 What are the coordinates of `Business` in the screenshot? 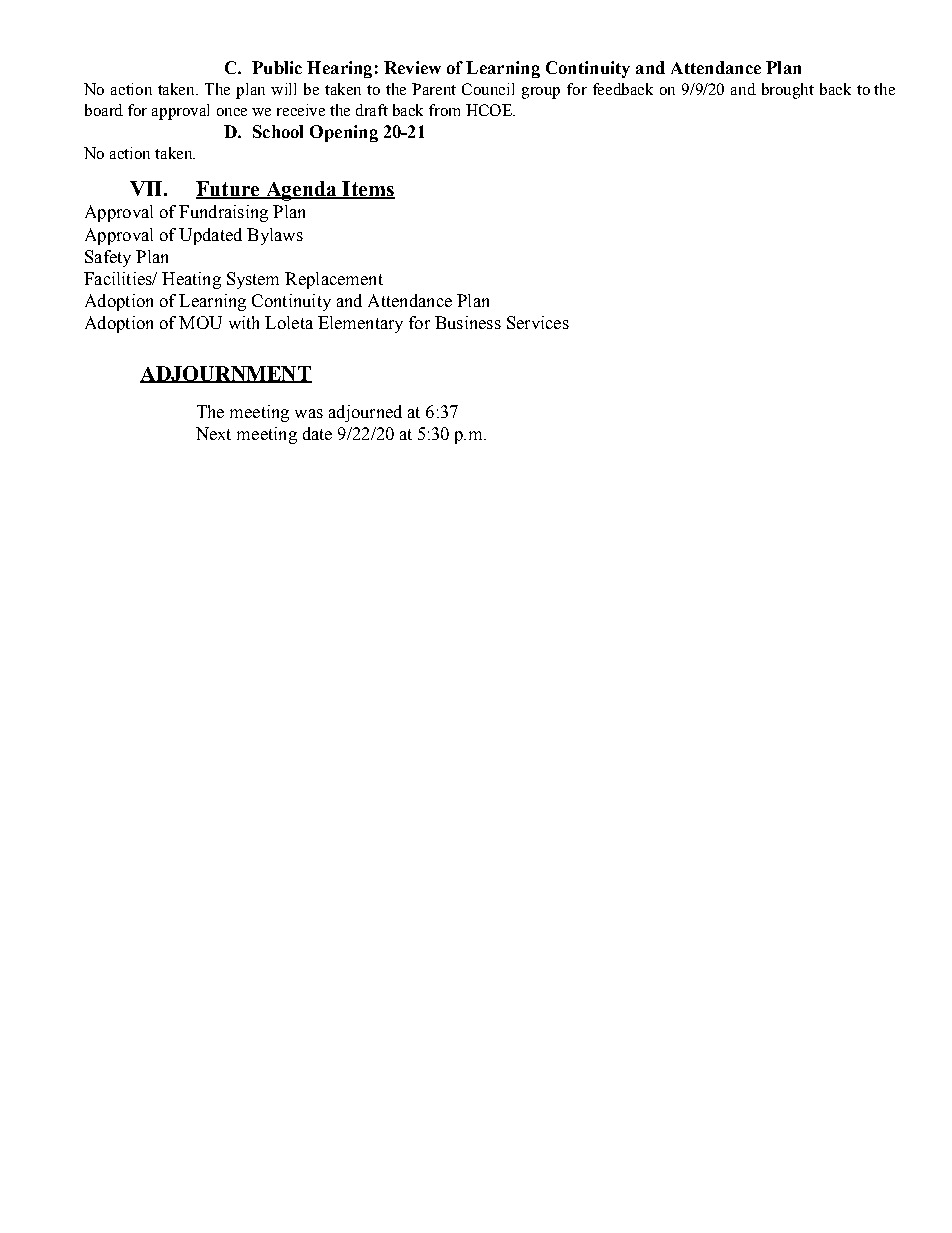 It's located at (468, 322).
